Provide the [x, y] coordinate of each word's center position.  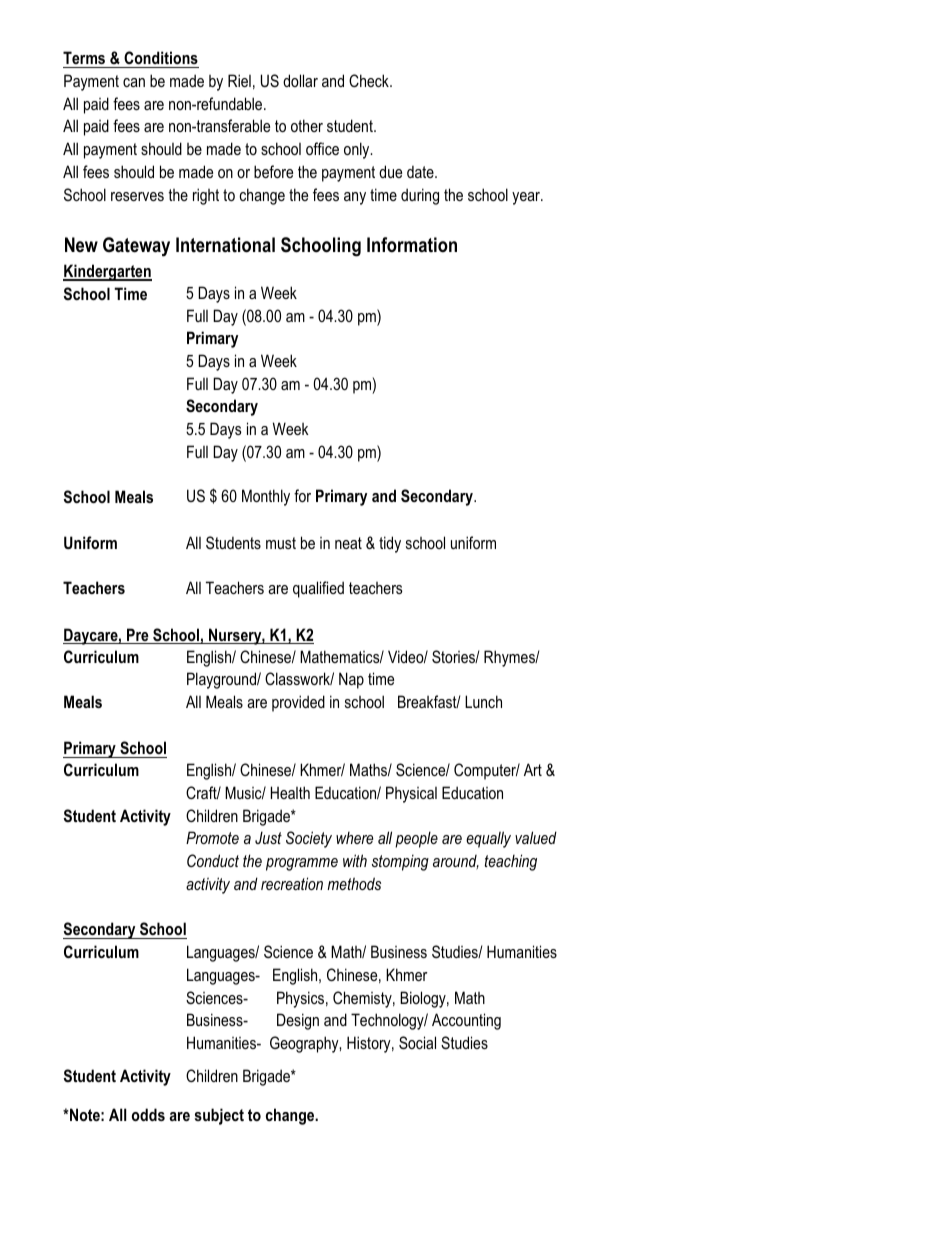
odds [148, 1114]
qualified [318, 589]
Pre [138, 636]
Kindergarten [107, 272]
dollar [300, 80]
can [134, 82]
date [421, 172]
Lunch [483, 701]
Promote [212, 837]
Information [412, 245]
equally [488, 839]
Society [309, 839]
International [225, 245]
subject [219, 1116]
